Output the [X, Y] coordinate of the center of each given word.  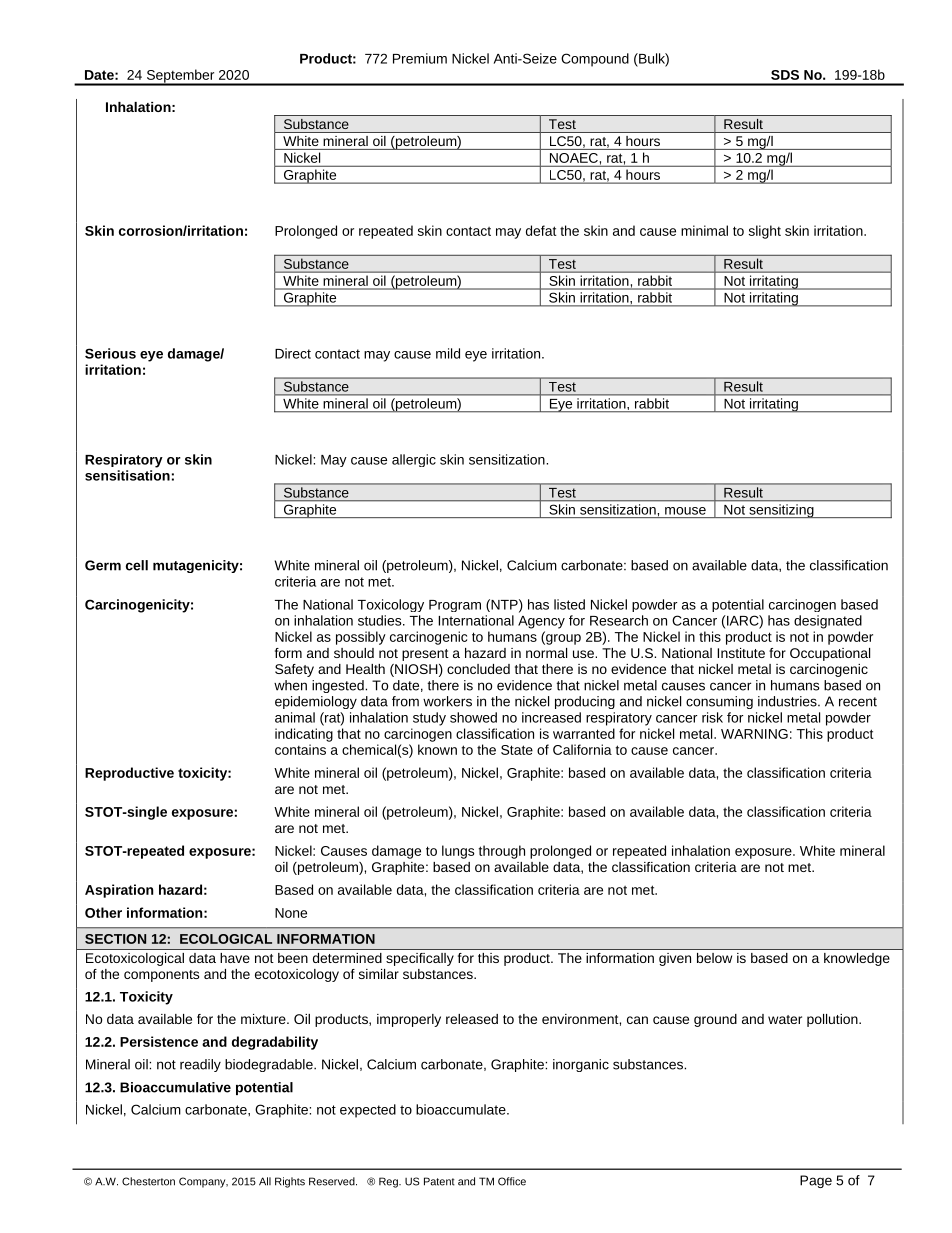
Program [455, 606]
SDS [785, 75]
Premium [420, 58]
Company [203, 1182]
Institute [741, 653]
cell [137, 565]
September [180, 77]
